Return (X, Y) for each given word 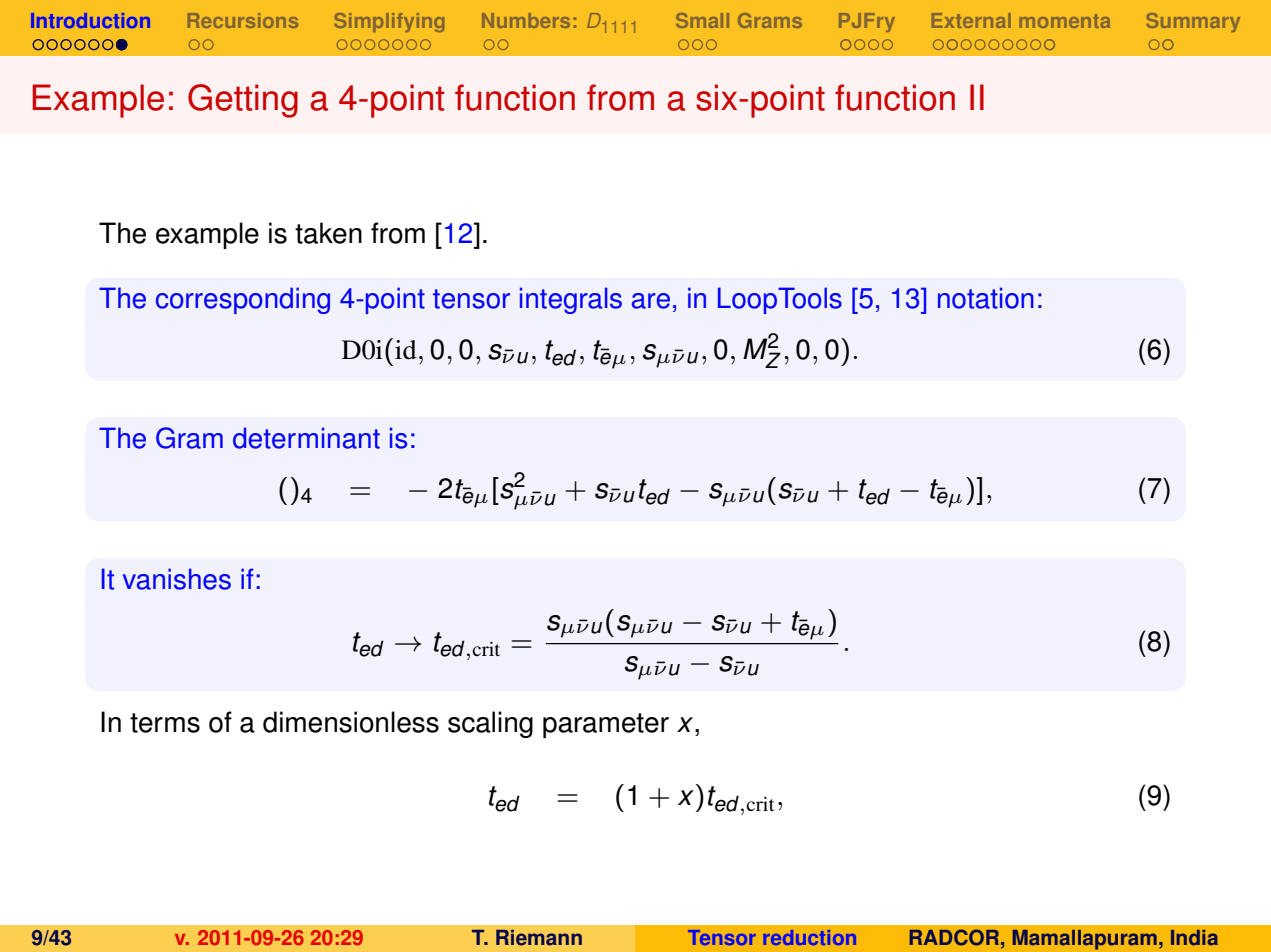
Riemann (539, 938)
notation (986, 298)
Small (702, 20)
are (651, 301)
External (971, 20)
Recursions (243, 20)
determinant (306, 438)
